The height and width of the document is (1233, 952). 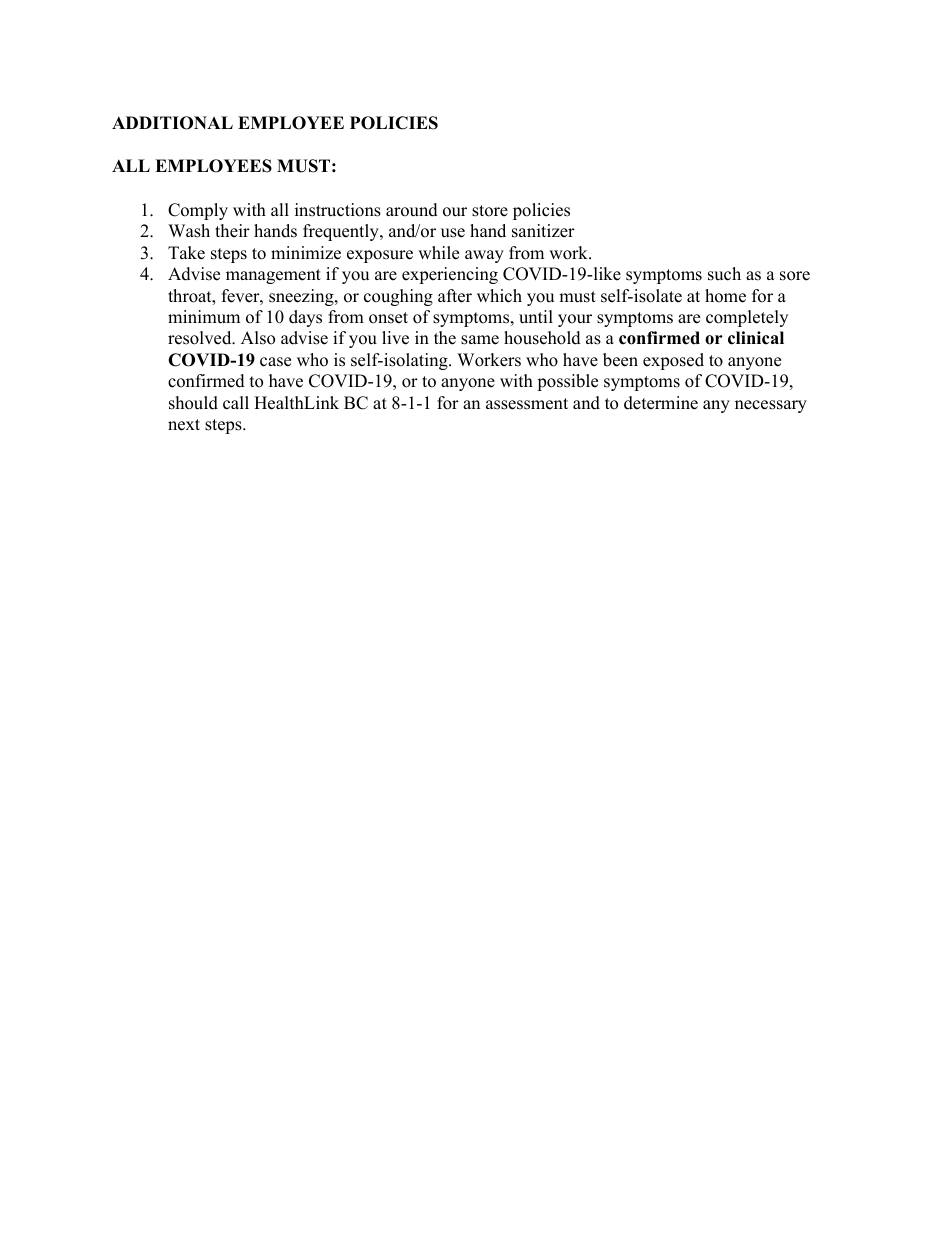 I want to click on Comply, so click(x=198, y=211).
